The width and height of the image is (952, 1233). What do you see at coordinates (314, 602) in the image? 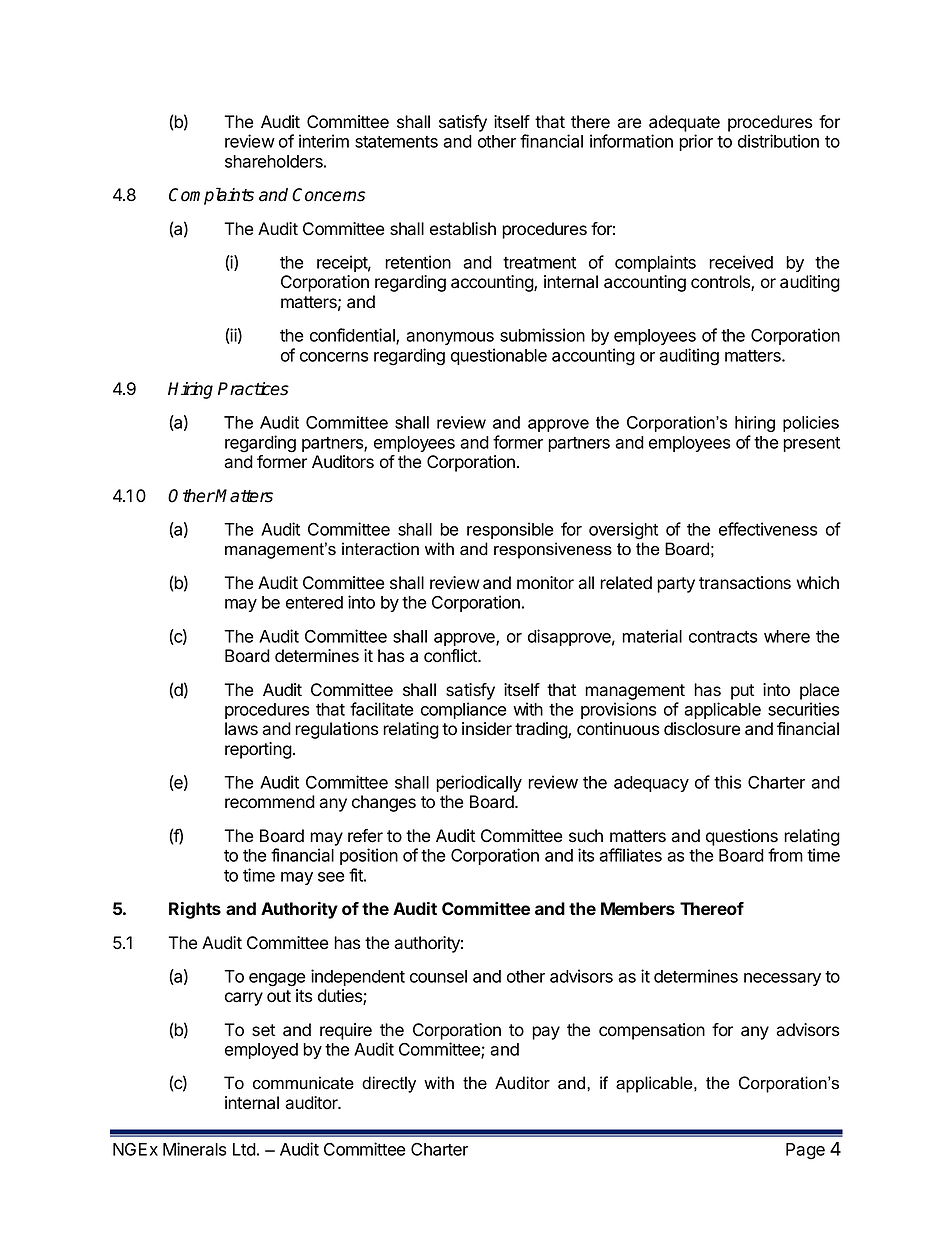
I see `entered` at bounding box center [314, 602].
